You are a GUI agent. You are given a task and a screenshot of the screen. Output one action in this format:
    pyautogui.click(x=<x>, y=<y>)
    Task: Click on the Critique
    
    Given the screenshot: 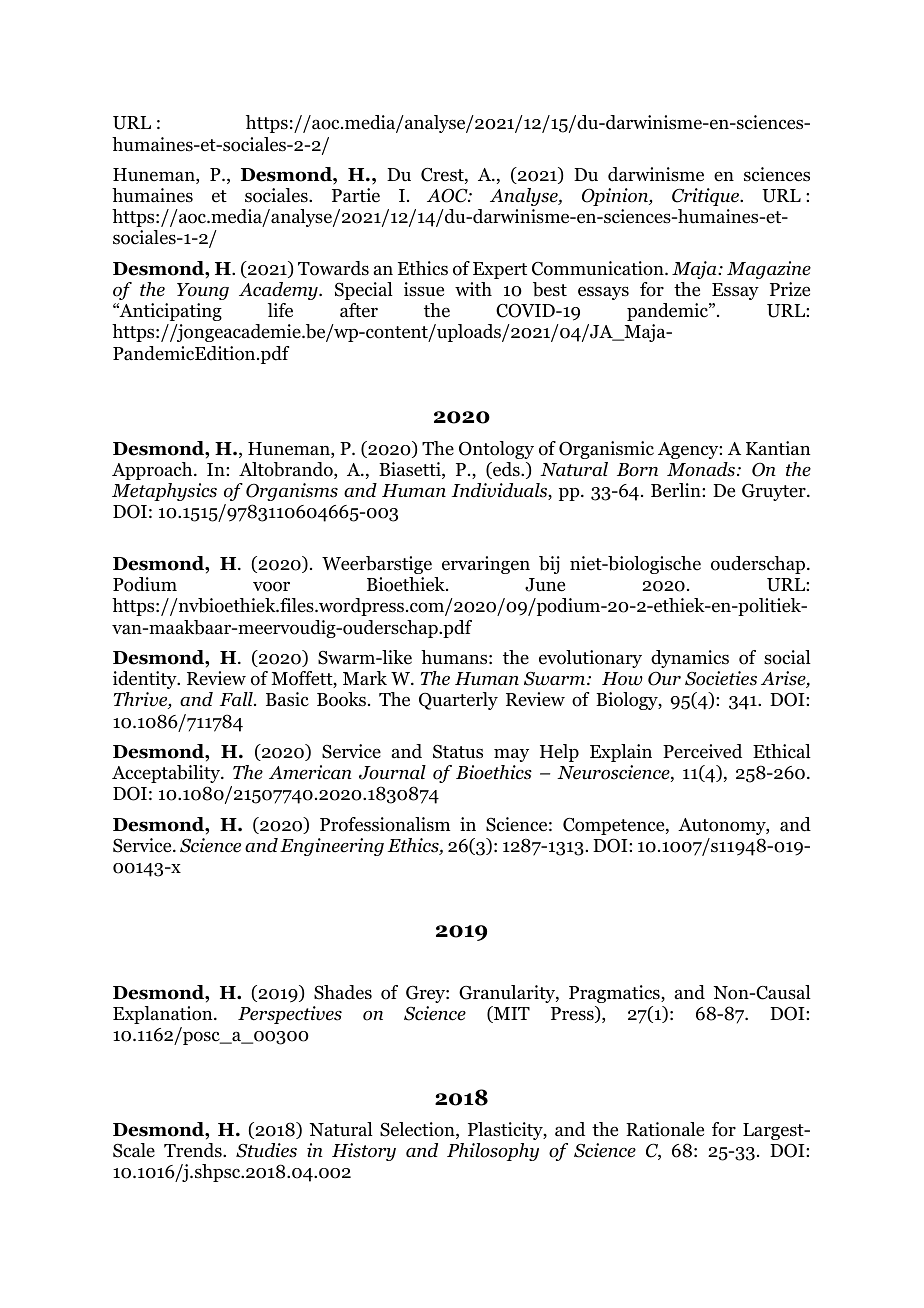 What is the action you would take?
    pyautogui.click(x=706, y=197)
